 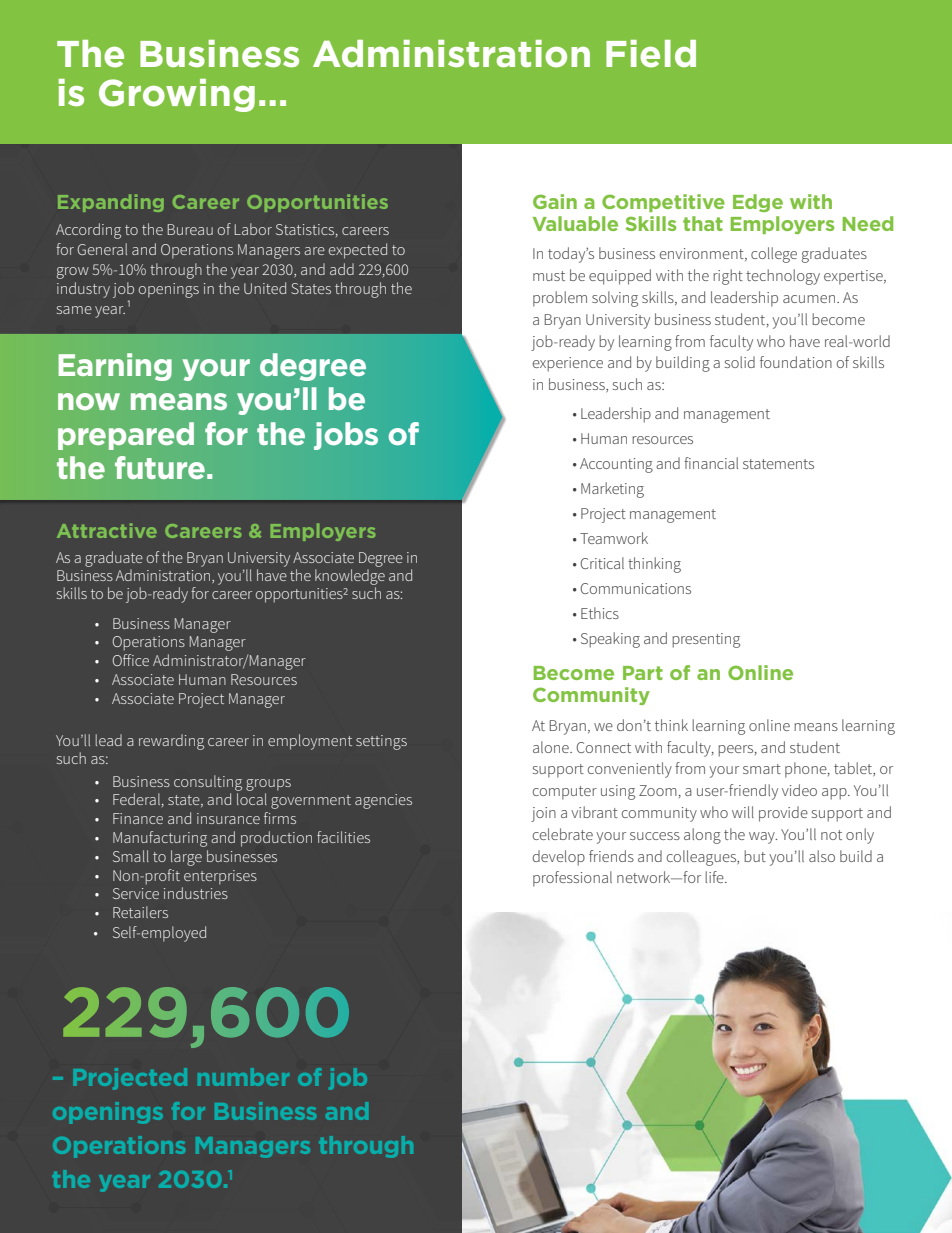 I want to click on presenting, so click(x=706, y=640).
